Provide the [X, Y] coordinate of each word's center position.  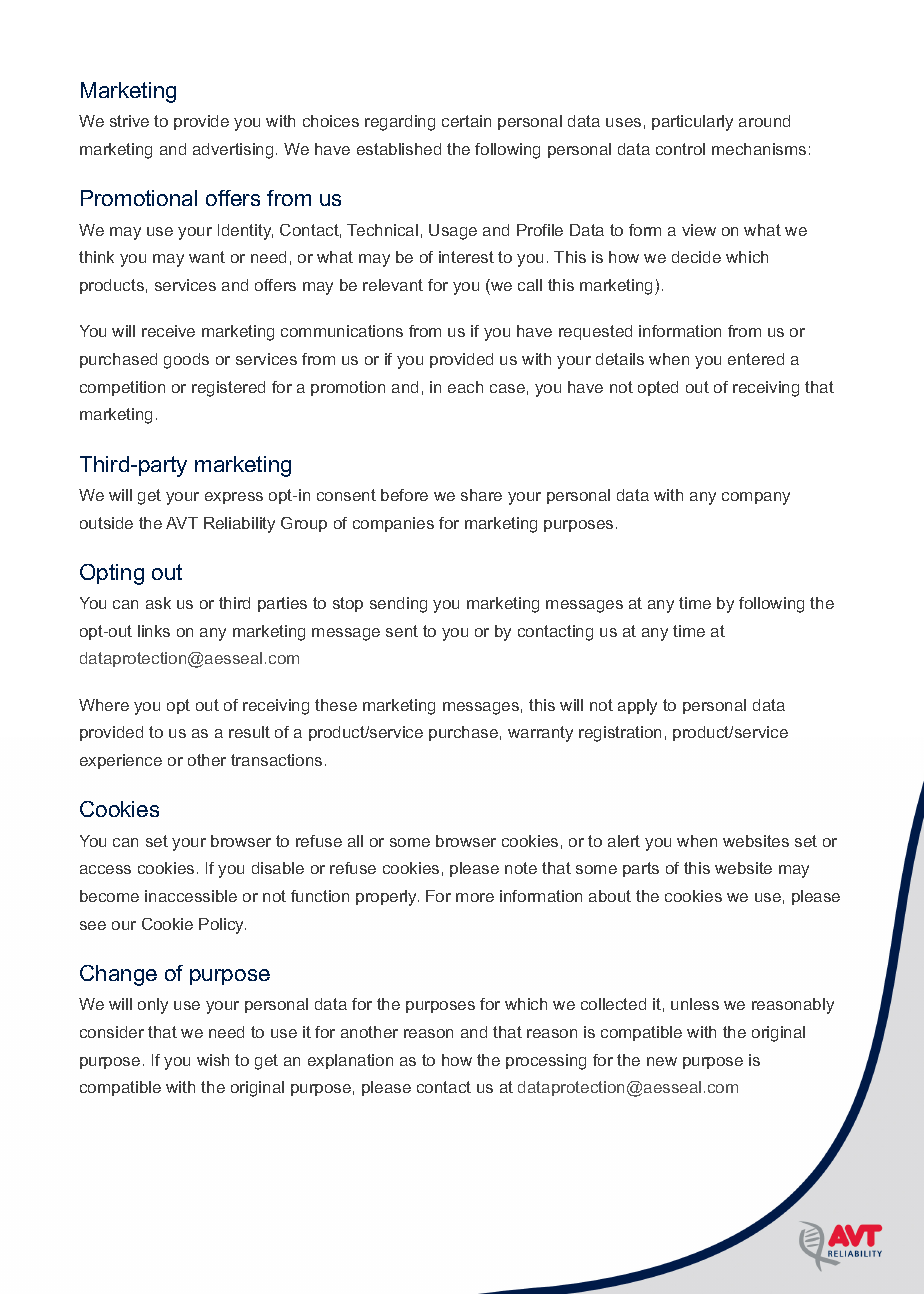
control [680, 149]
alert [624, 841]
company [756, 498]
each [465, 387]
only [153, 1006]
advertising [233, 151]
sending [398, 605]
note [521, 868]
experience [121, 761]
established [399, 149]
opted [658, 388]
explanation [350, 1061]
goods [186, 361]
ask [158, 603]
